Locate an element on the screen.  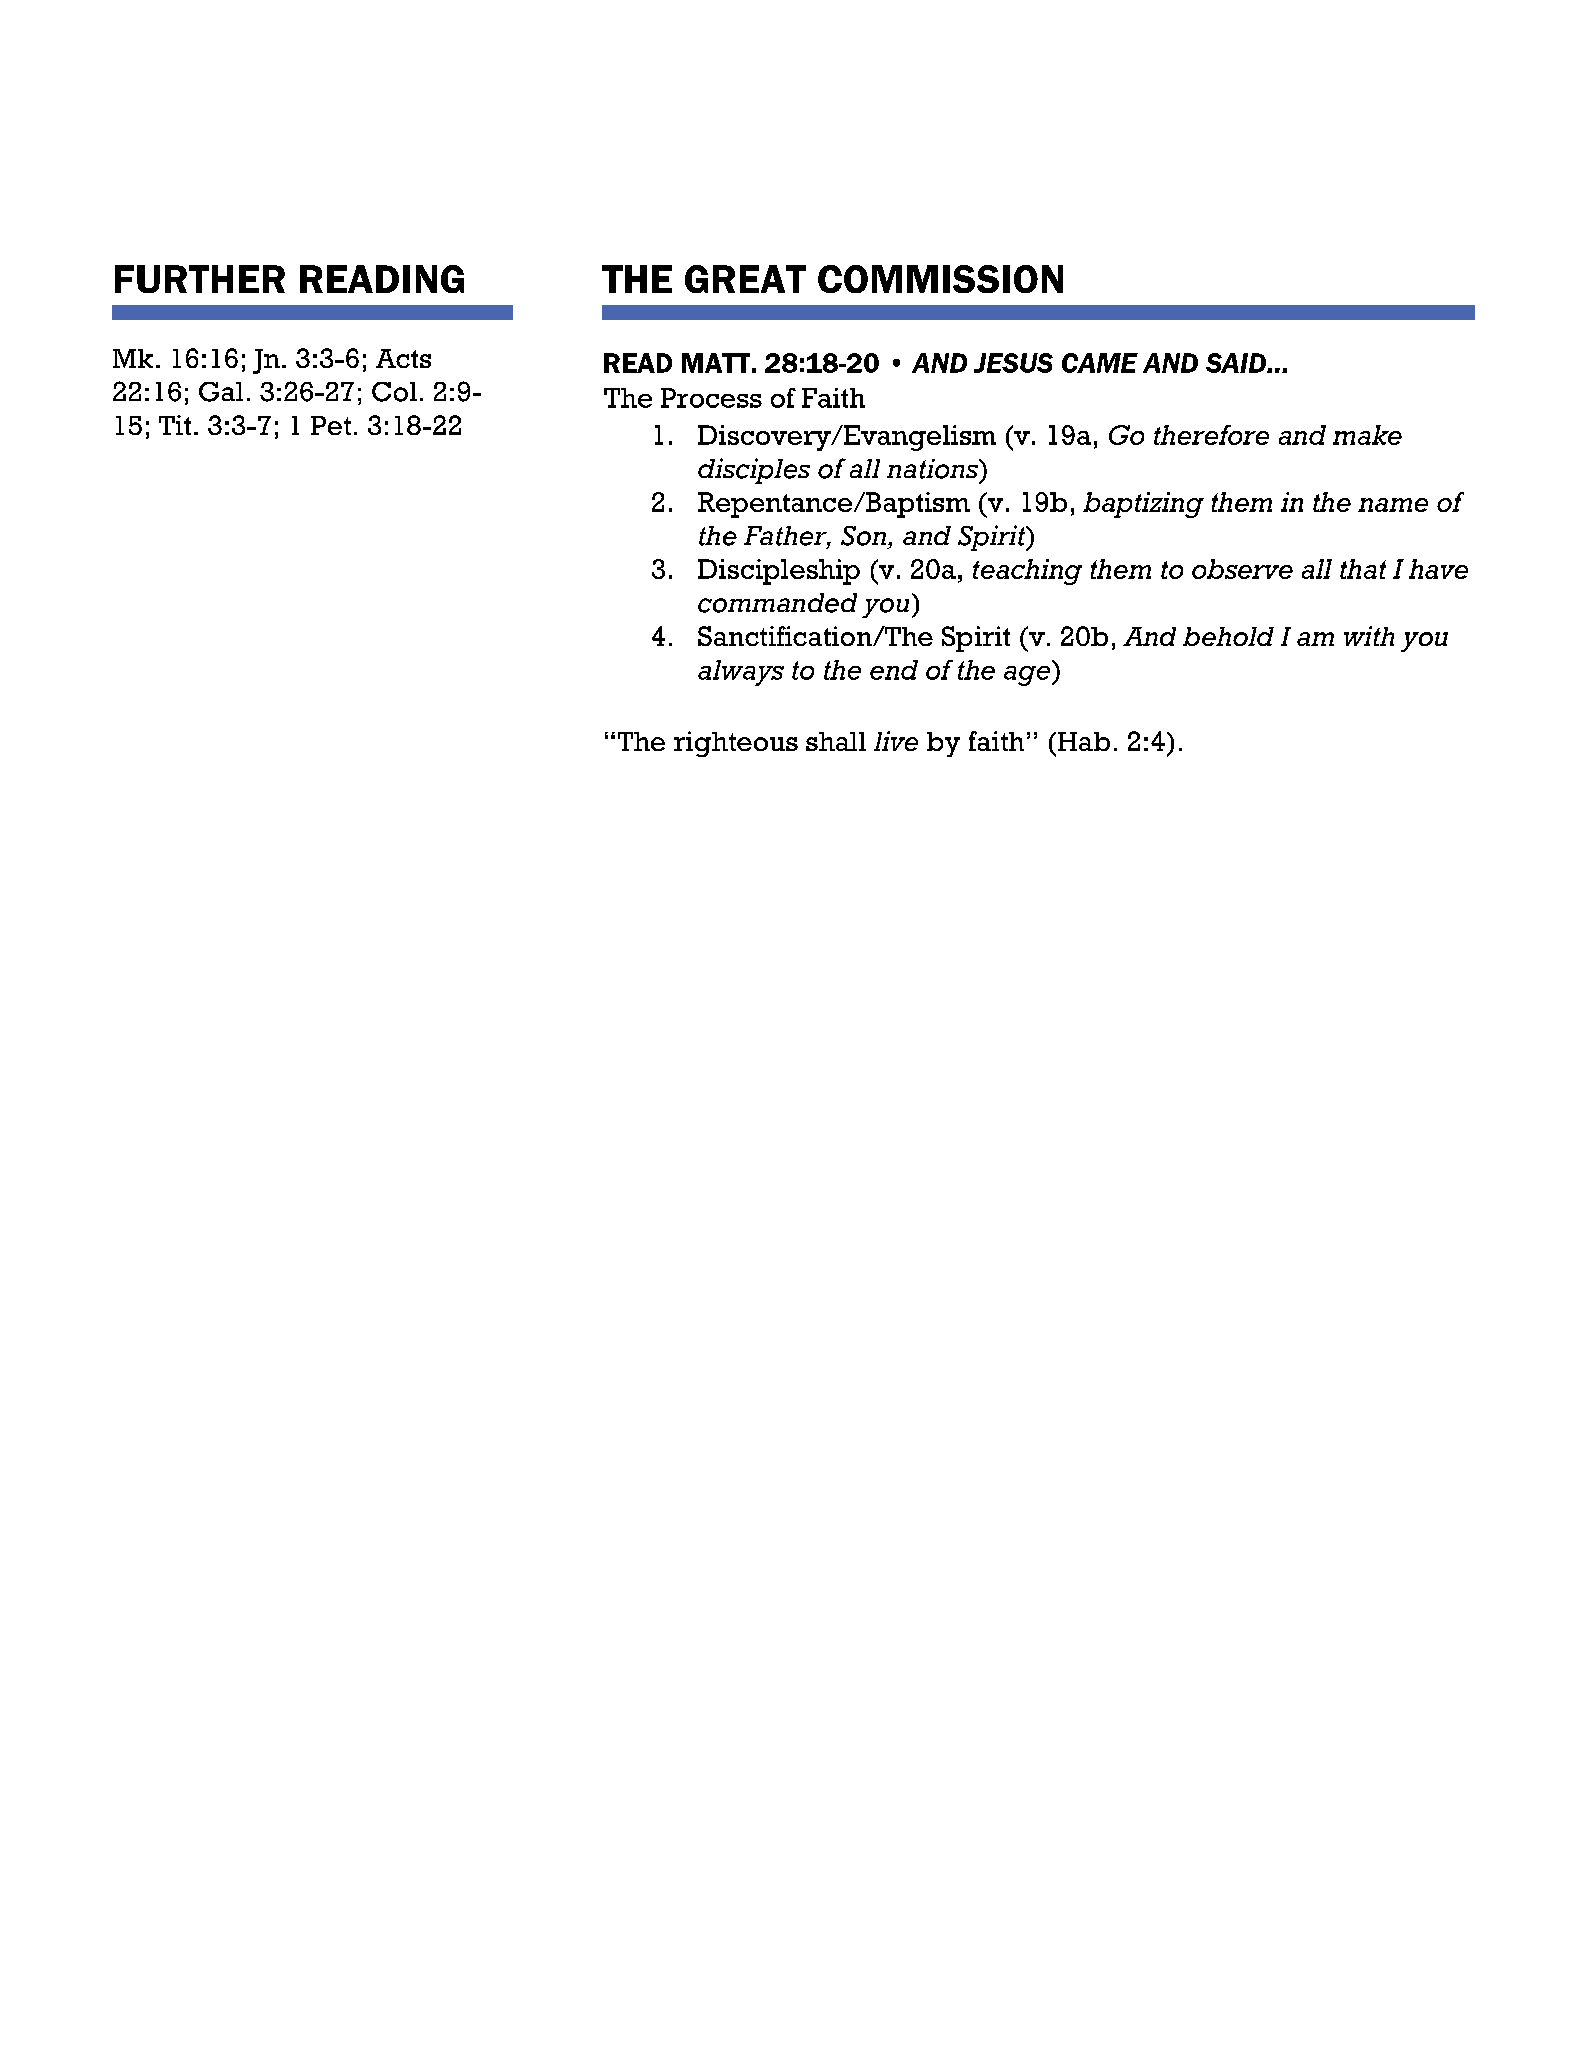
nations is located at coordinates (934, 469).
